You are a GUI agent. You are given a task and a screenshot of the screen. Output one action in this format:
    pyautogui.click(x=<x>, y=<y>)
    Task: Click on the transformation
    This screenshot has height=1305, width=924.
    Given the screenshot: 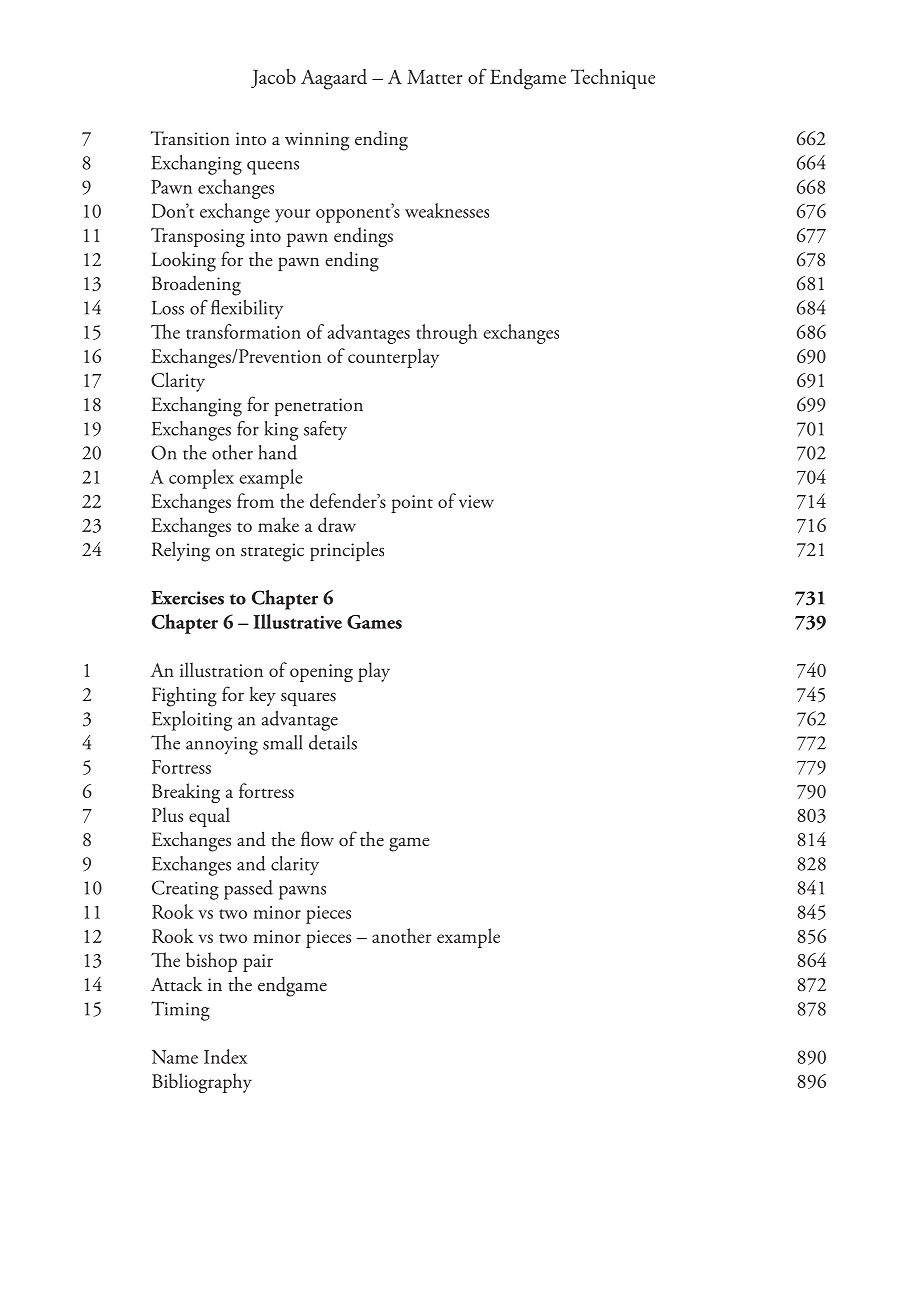 What is the action you would take?
    pyautogui.click(x=243, y=331)
